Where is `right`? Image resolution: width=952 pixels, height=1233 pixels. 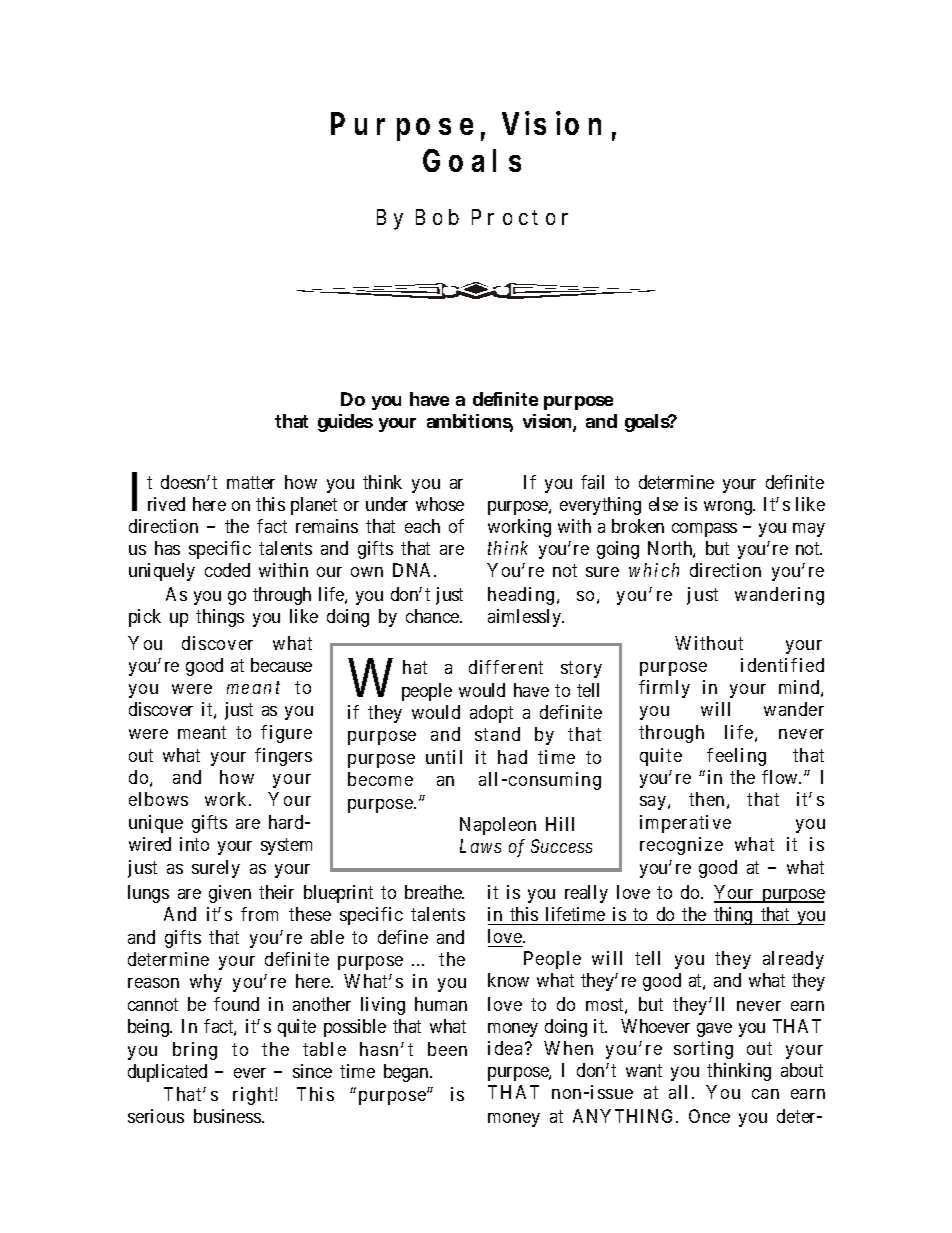 right is located at coordinates (254, 1096).
